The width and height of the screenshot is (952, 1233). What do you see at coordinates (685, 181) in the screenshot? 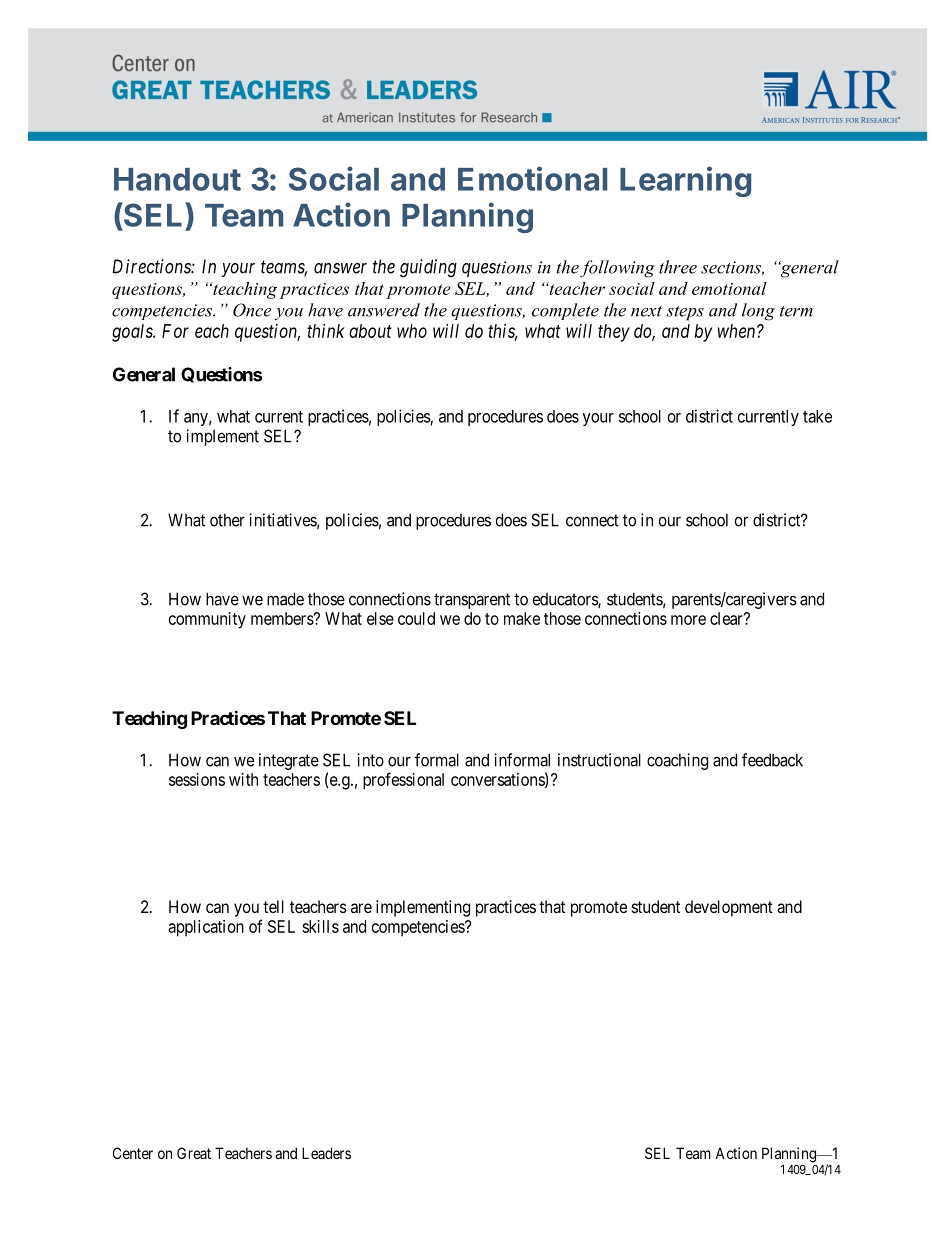
I see `Learning` at bounding box center [685, 181].
